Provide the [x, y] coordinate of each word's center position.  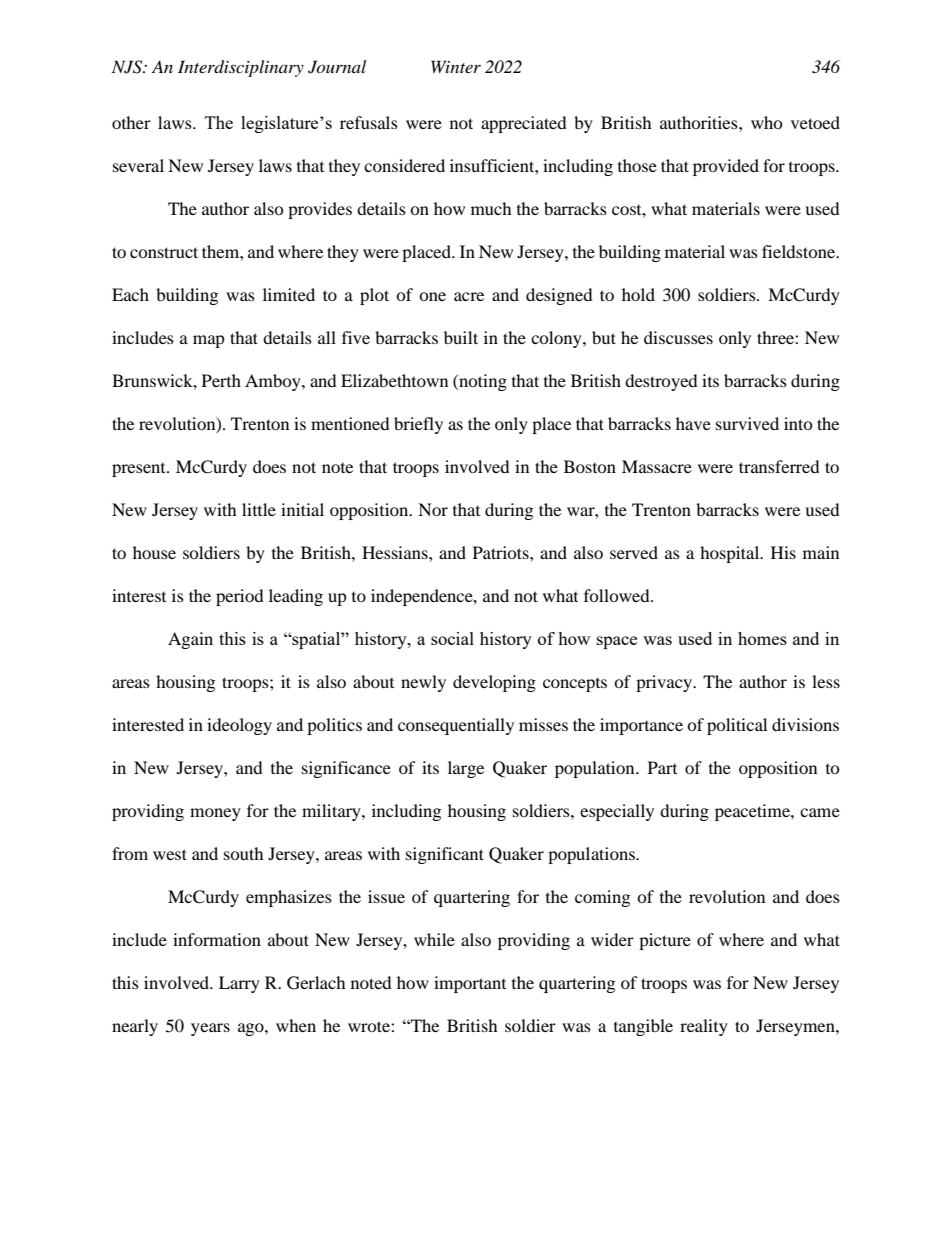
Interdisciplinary [241, 68]
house [154, 552]
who [767, 122]
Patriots [502, 552]
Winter [456, 66]
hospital [731, 554]
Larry [239, 984]
